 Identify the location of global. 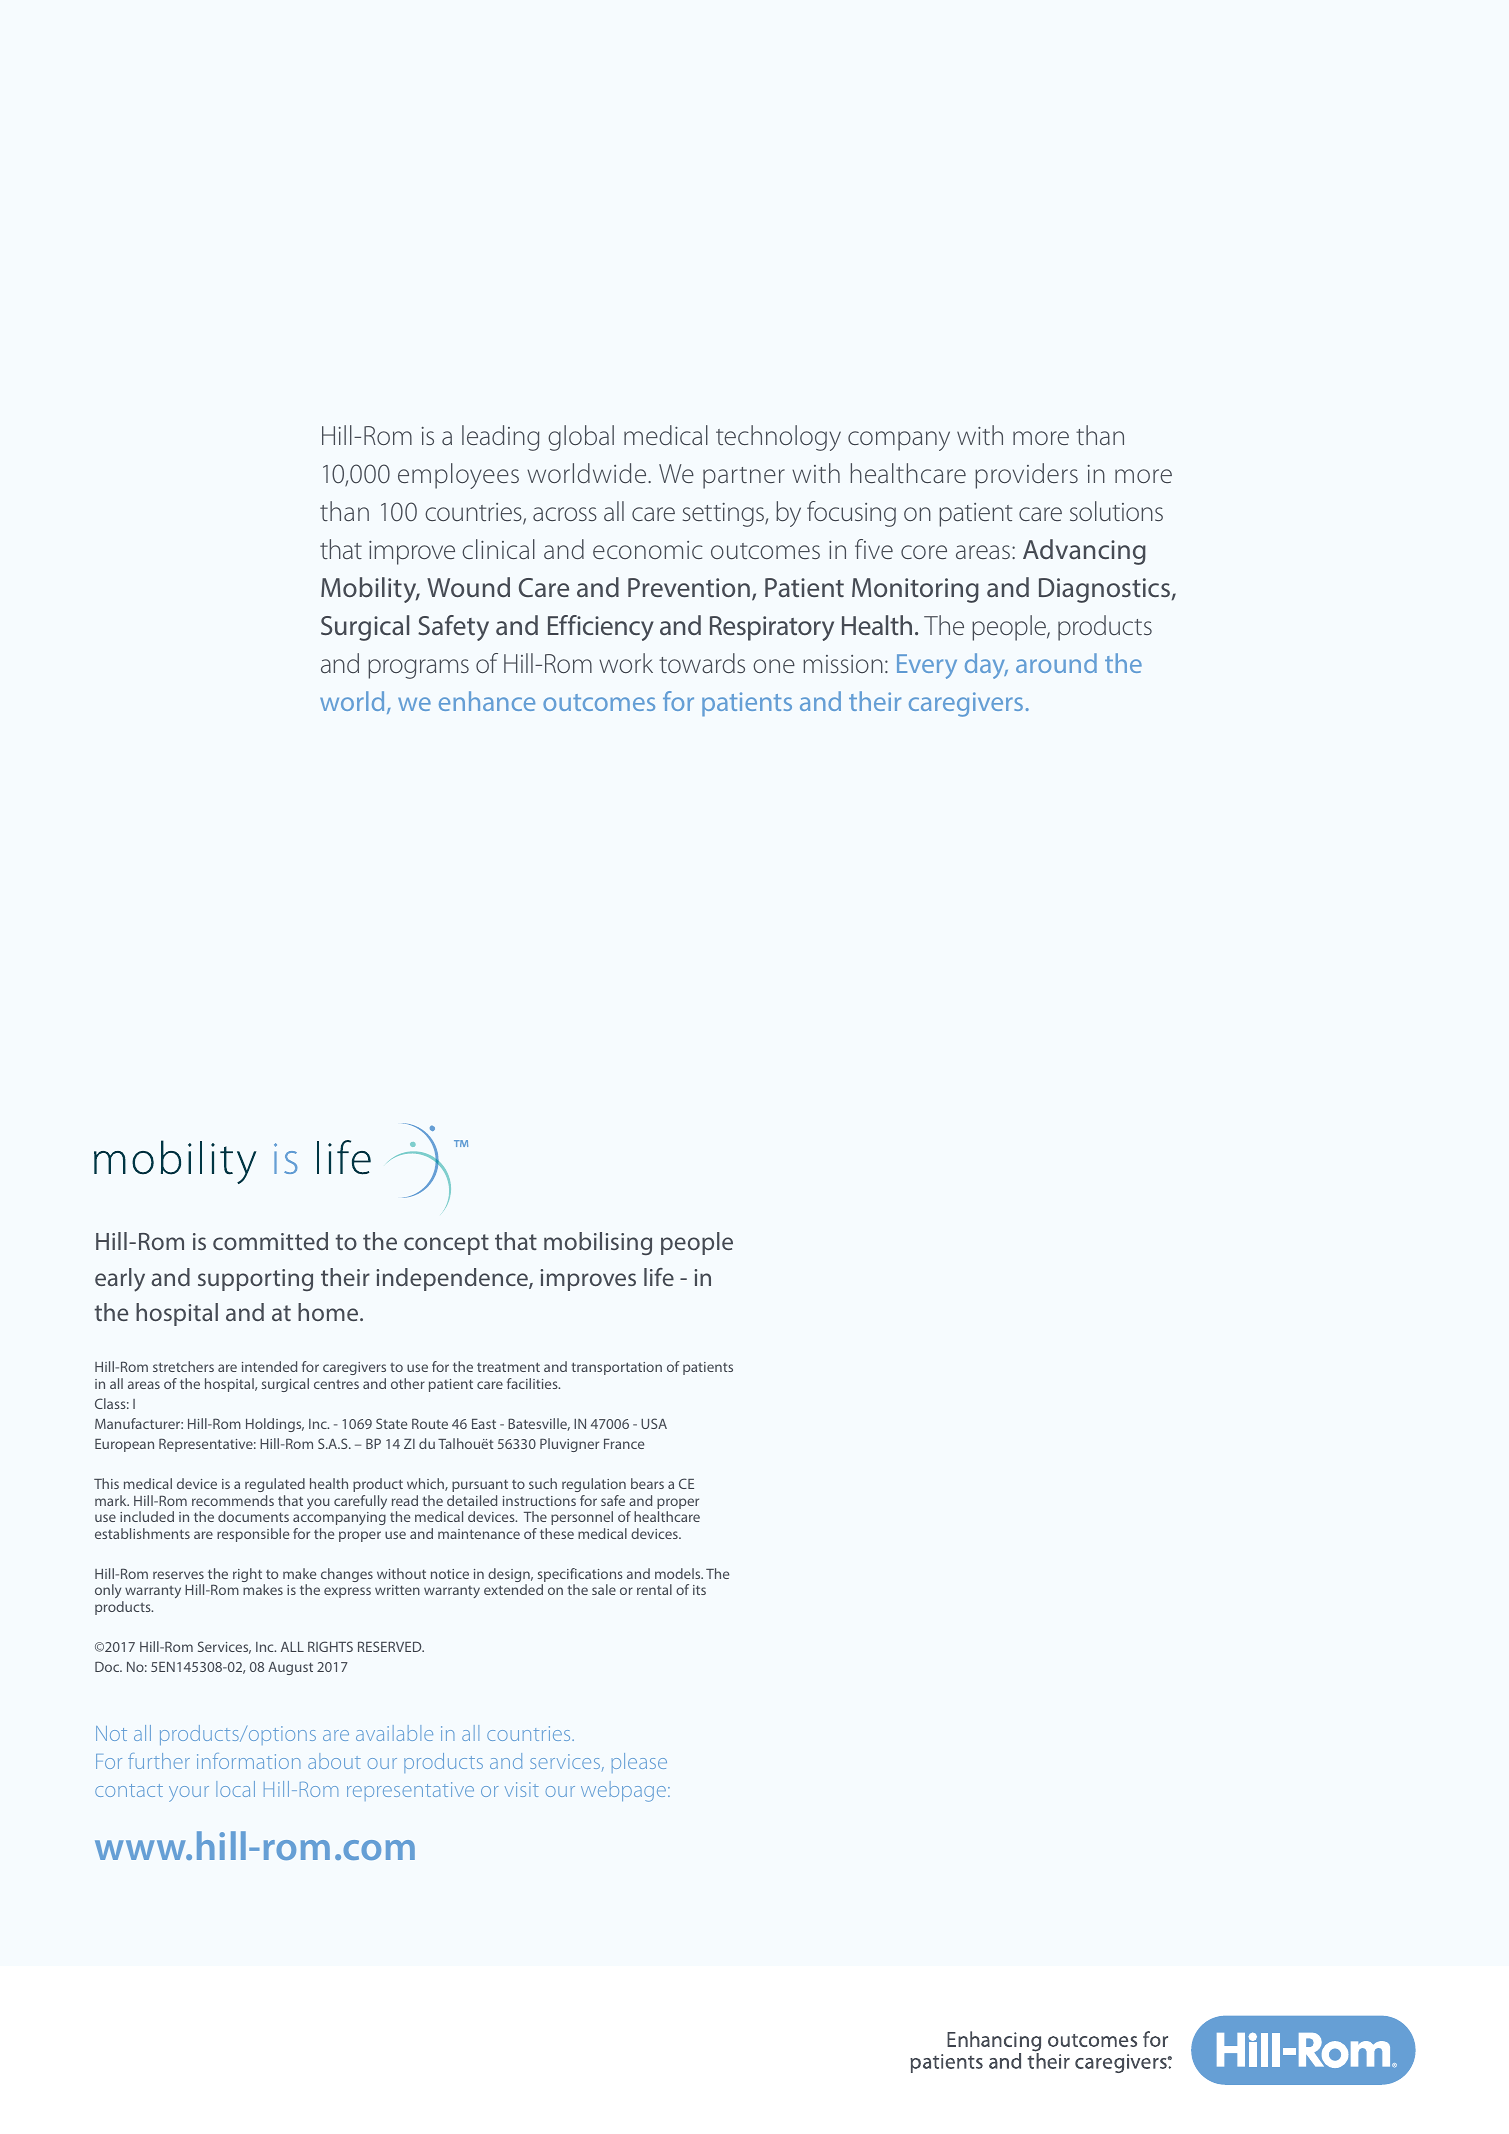
(581, 438).
